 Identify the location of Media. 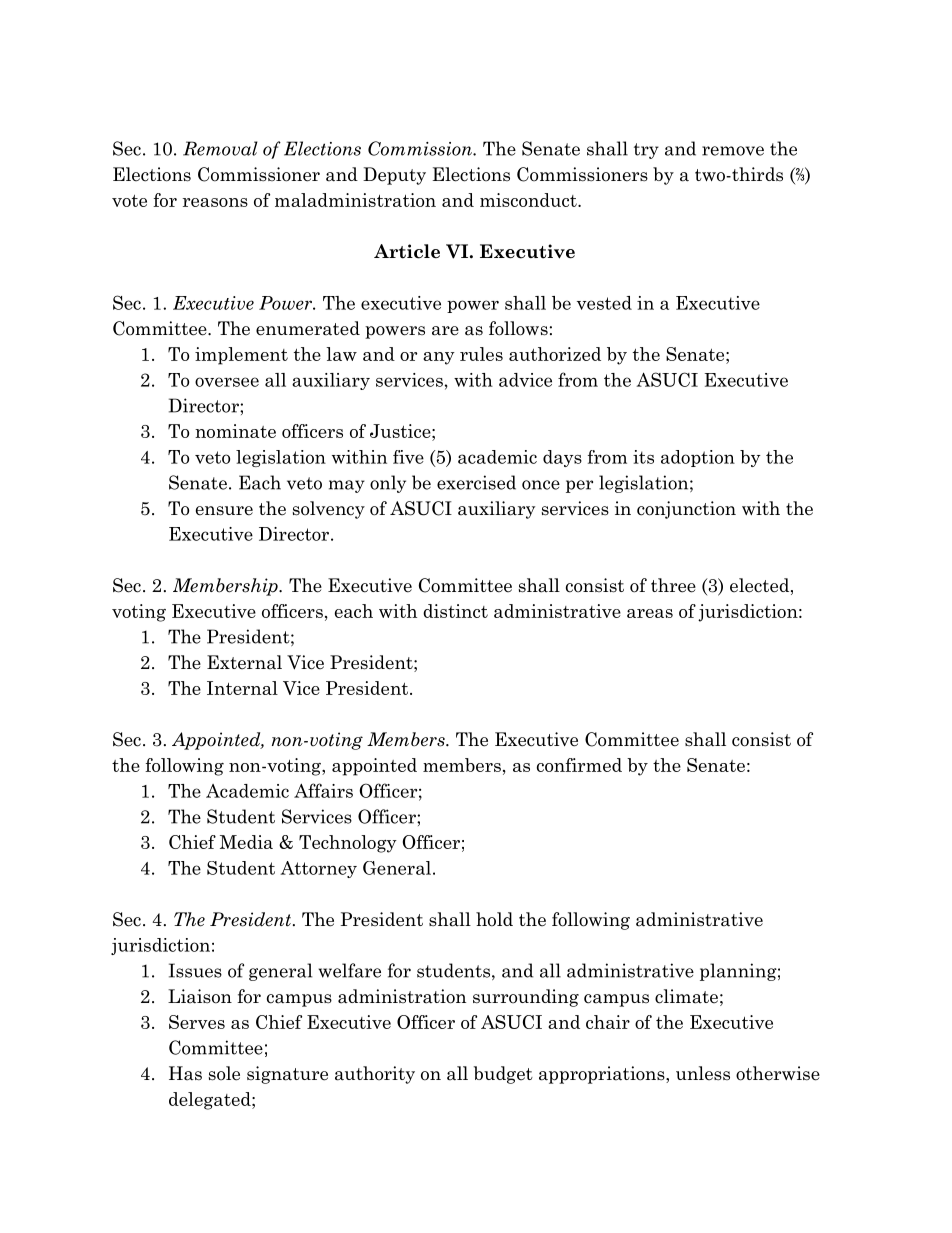
(246, 842).
